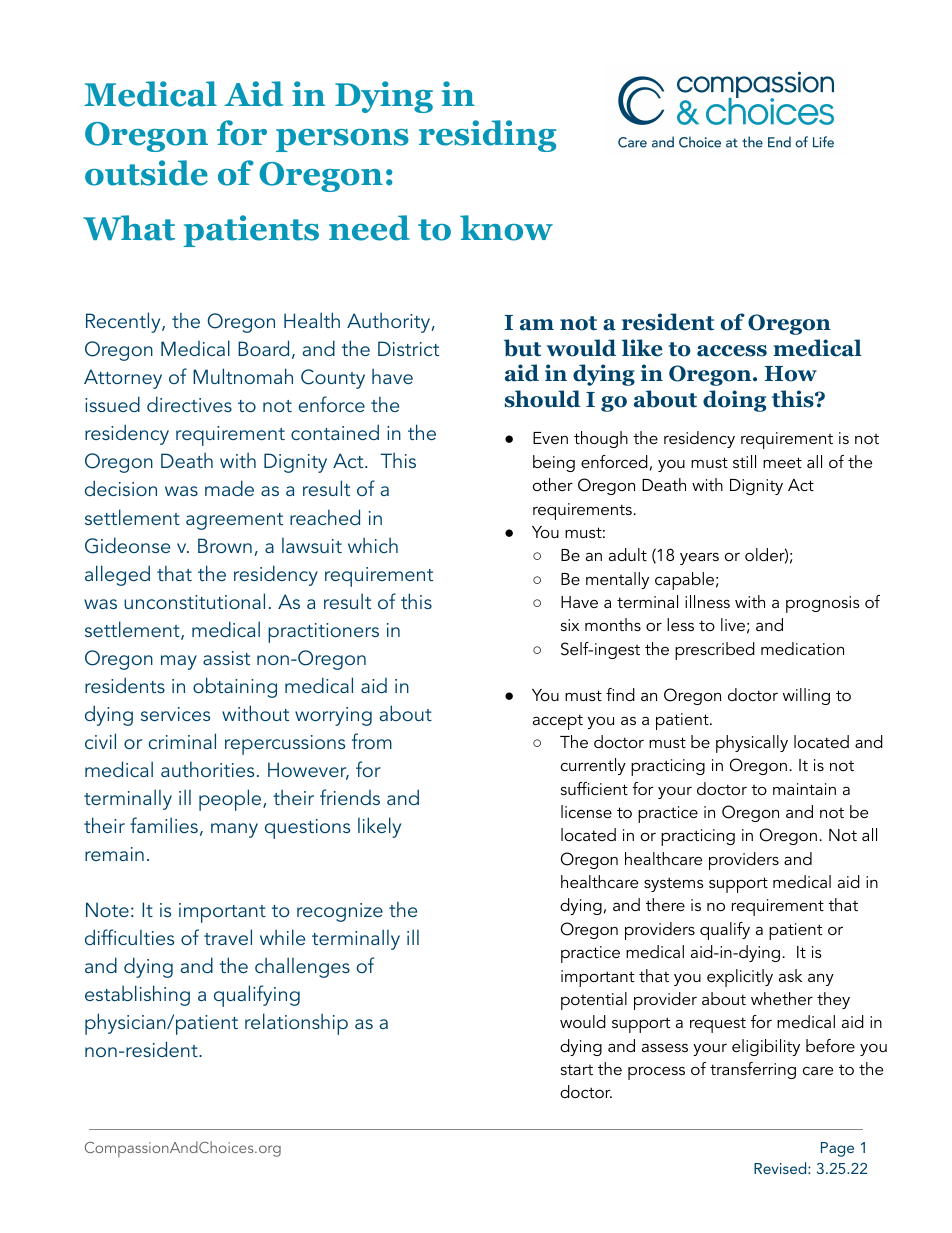 This screenshot has width=952, height=1233. I want to click on know, so click(506, 228).
